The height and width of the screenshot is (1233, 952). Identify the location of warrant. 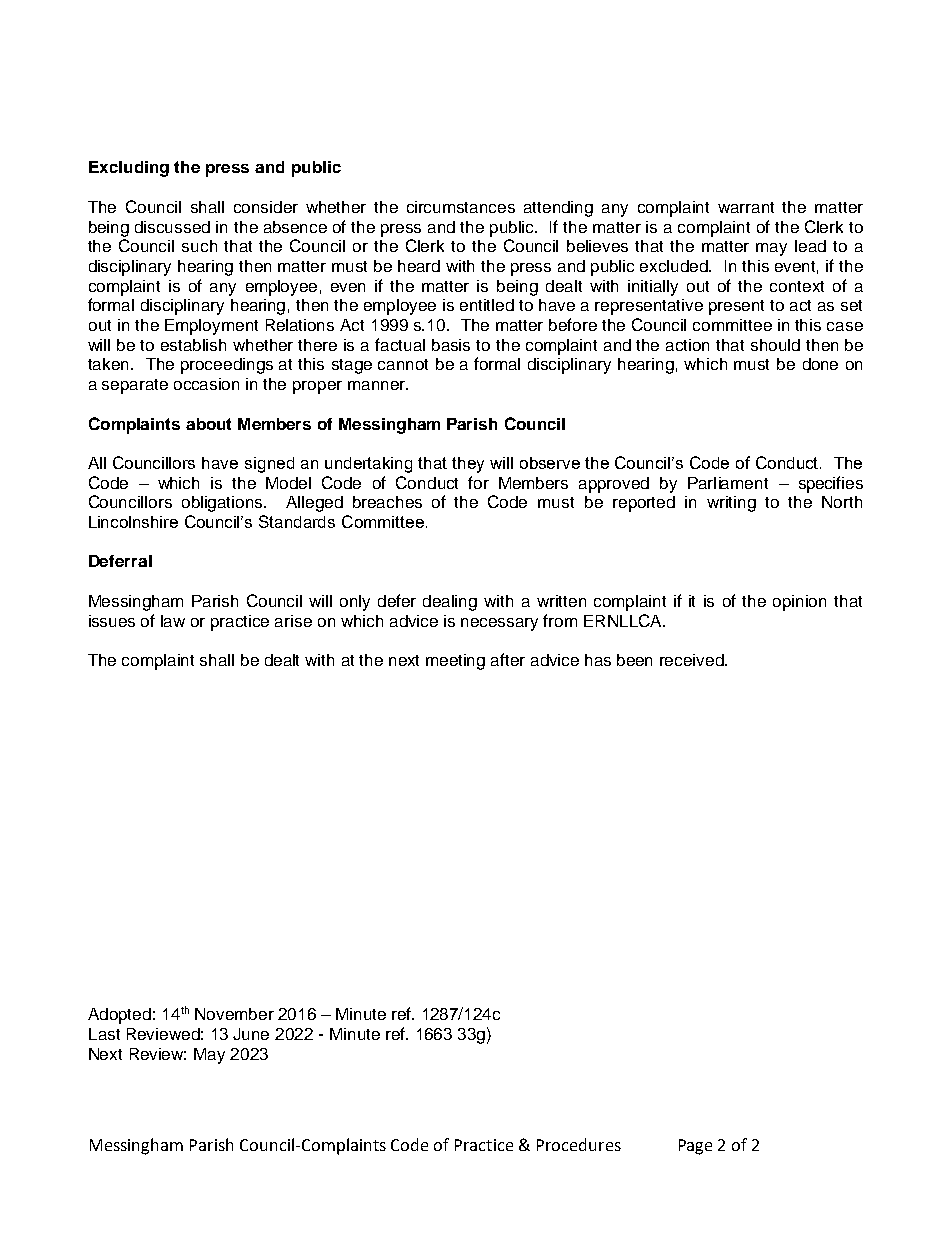
(746, 207).
